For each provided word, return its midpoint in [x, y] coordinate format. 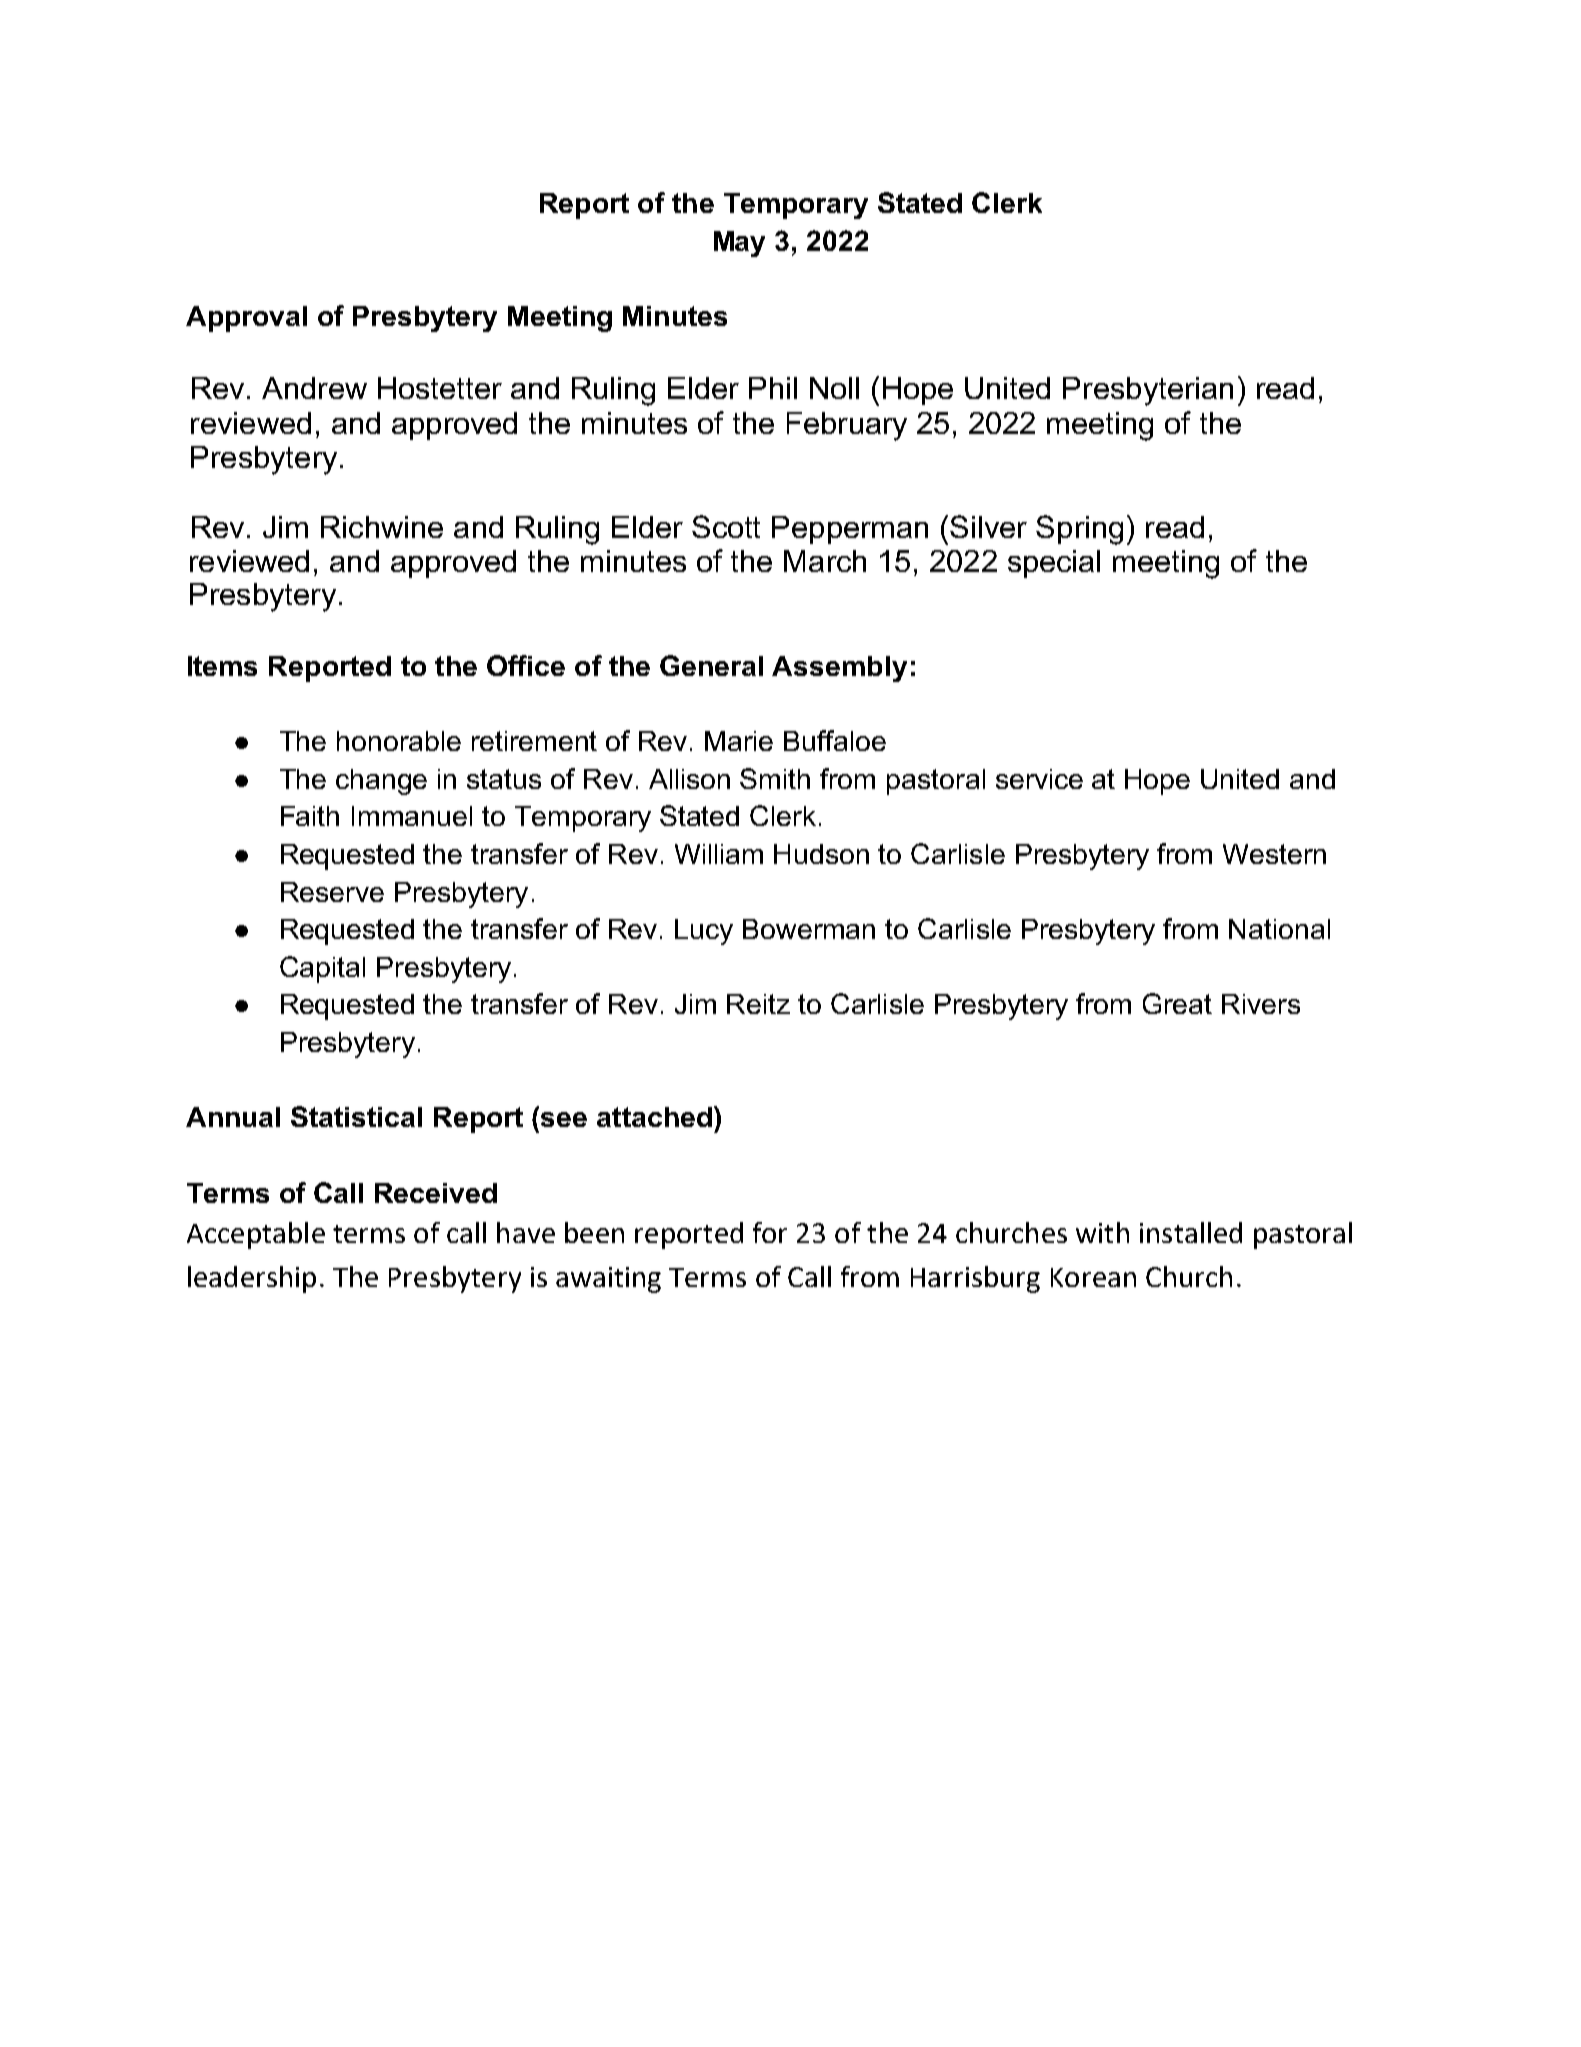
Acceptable [256, 1235]
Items [222, 666]
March [825, 561]
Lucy [704, 932]
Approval [246, 319]
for [770, 1232]
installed [1191, 1232]
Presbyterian [1148, 391]
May [739, 244]
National [1279, 929]
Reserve [332, 892]
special [1054, 564]
